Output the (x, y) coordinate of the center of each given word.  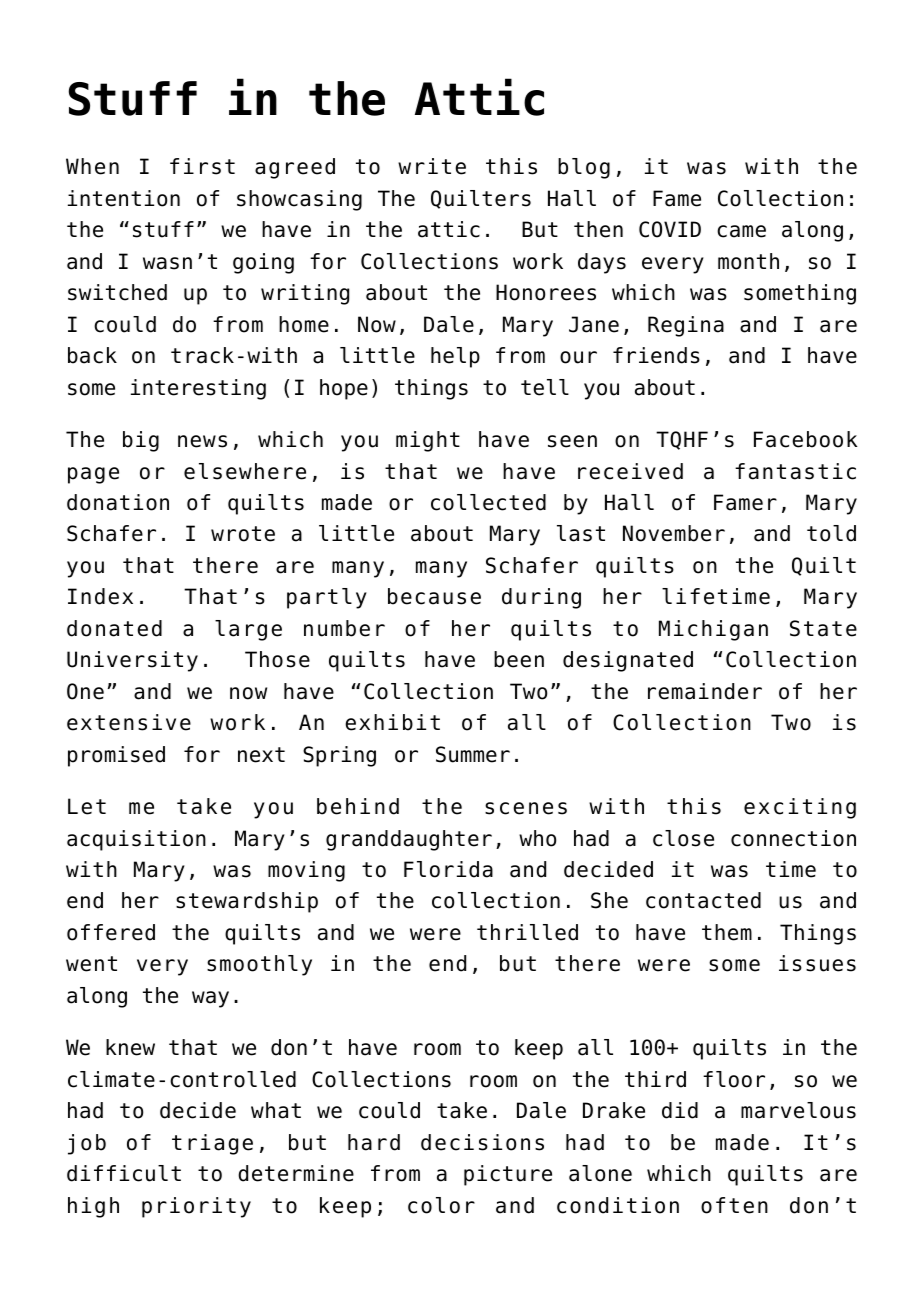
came (741, 231)
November (674, 533)
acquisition (136, 840)
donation (118, 502)
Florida (448, 869)
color (441, 1205)
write (432, 166)
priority (196, 1207)
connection (793, 838)
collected (488, 502)
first (202, 166)
